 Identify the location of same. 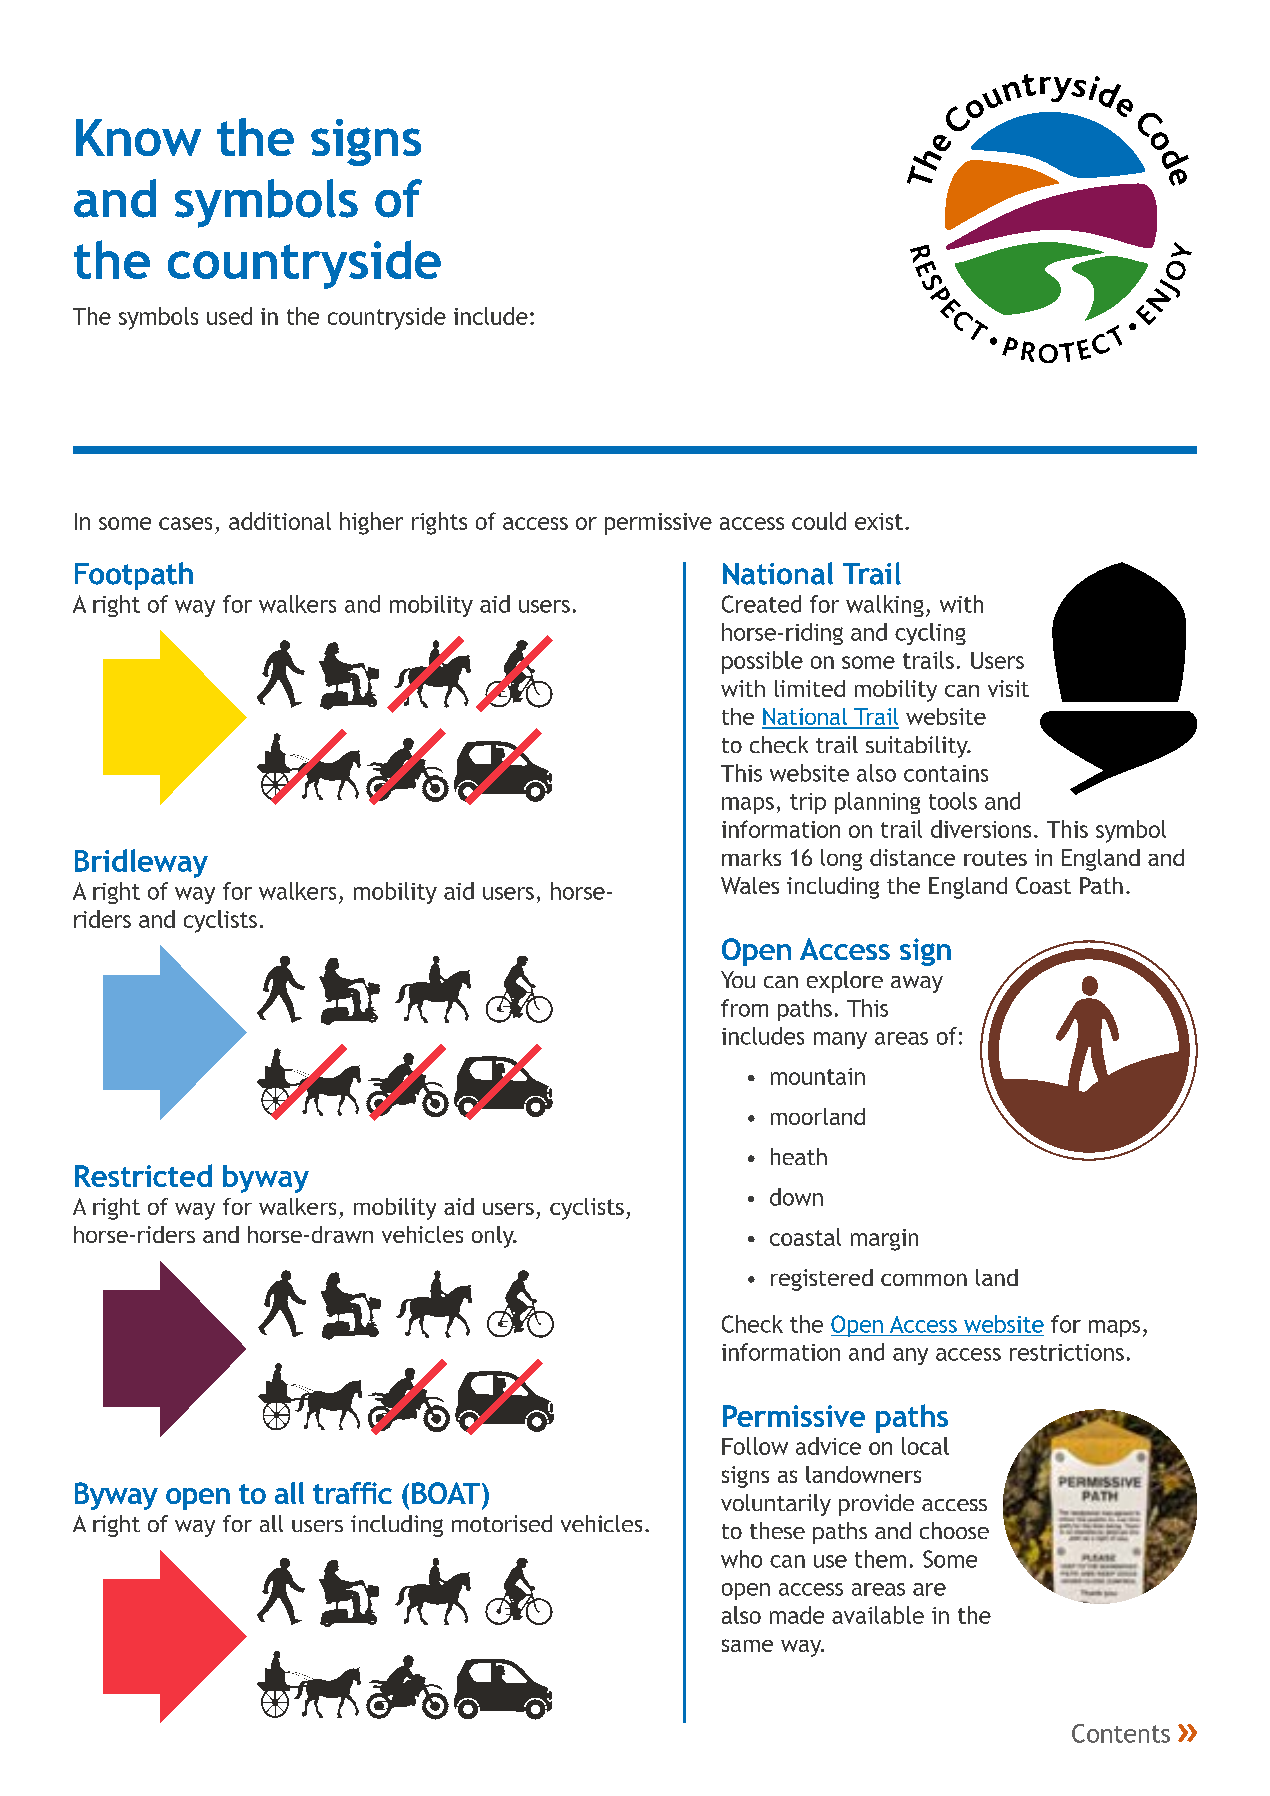
(747, 1645).
